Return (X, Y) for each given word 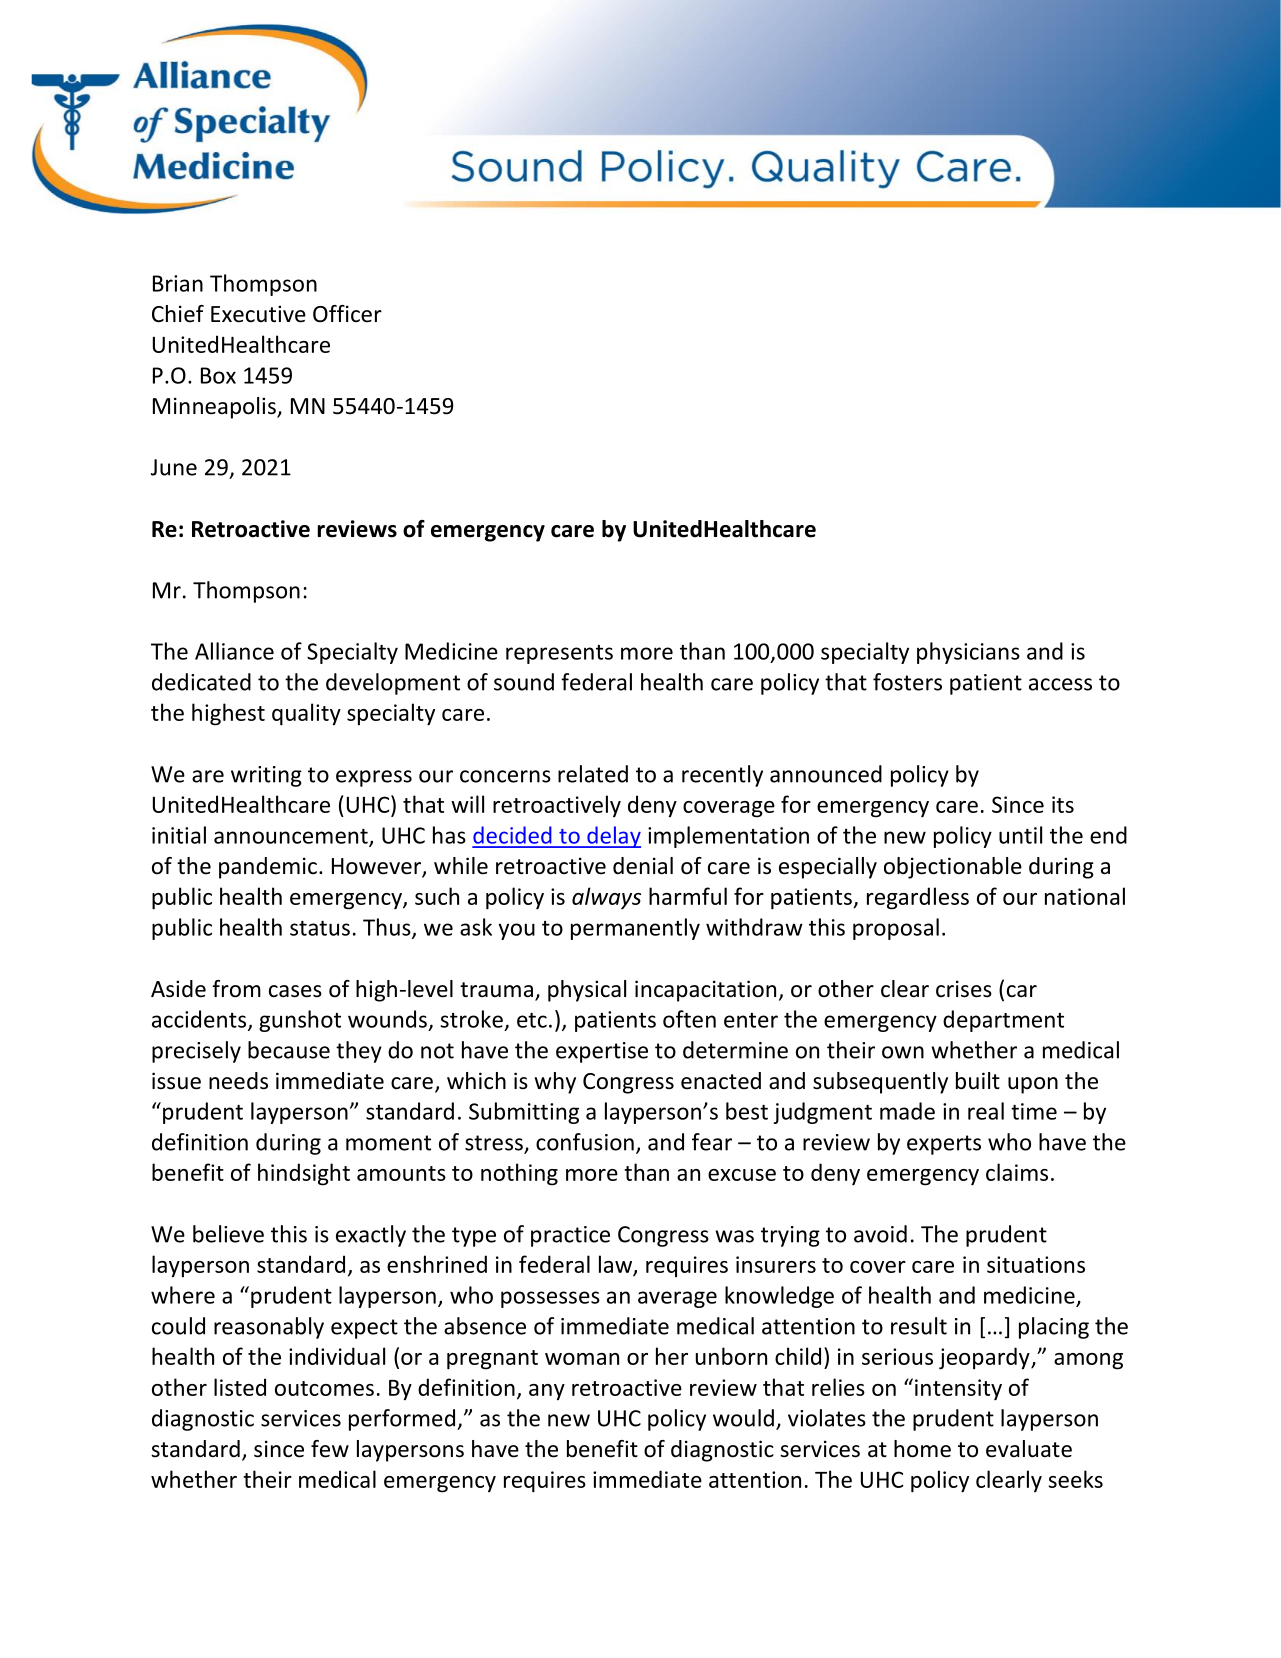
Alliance (234, 651)
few (330, 1449)
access (1060, 684)
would (743, 1418)
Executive (258, 314)
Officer (347, 314)
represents (559, 654)
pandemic (268, 868)
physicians (968, 653)
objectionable (953, 868)
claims (1017, 1172)
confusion (585, 1142)
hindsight (304, 1174)
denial (643, 866)
